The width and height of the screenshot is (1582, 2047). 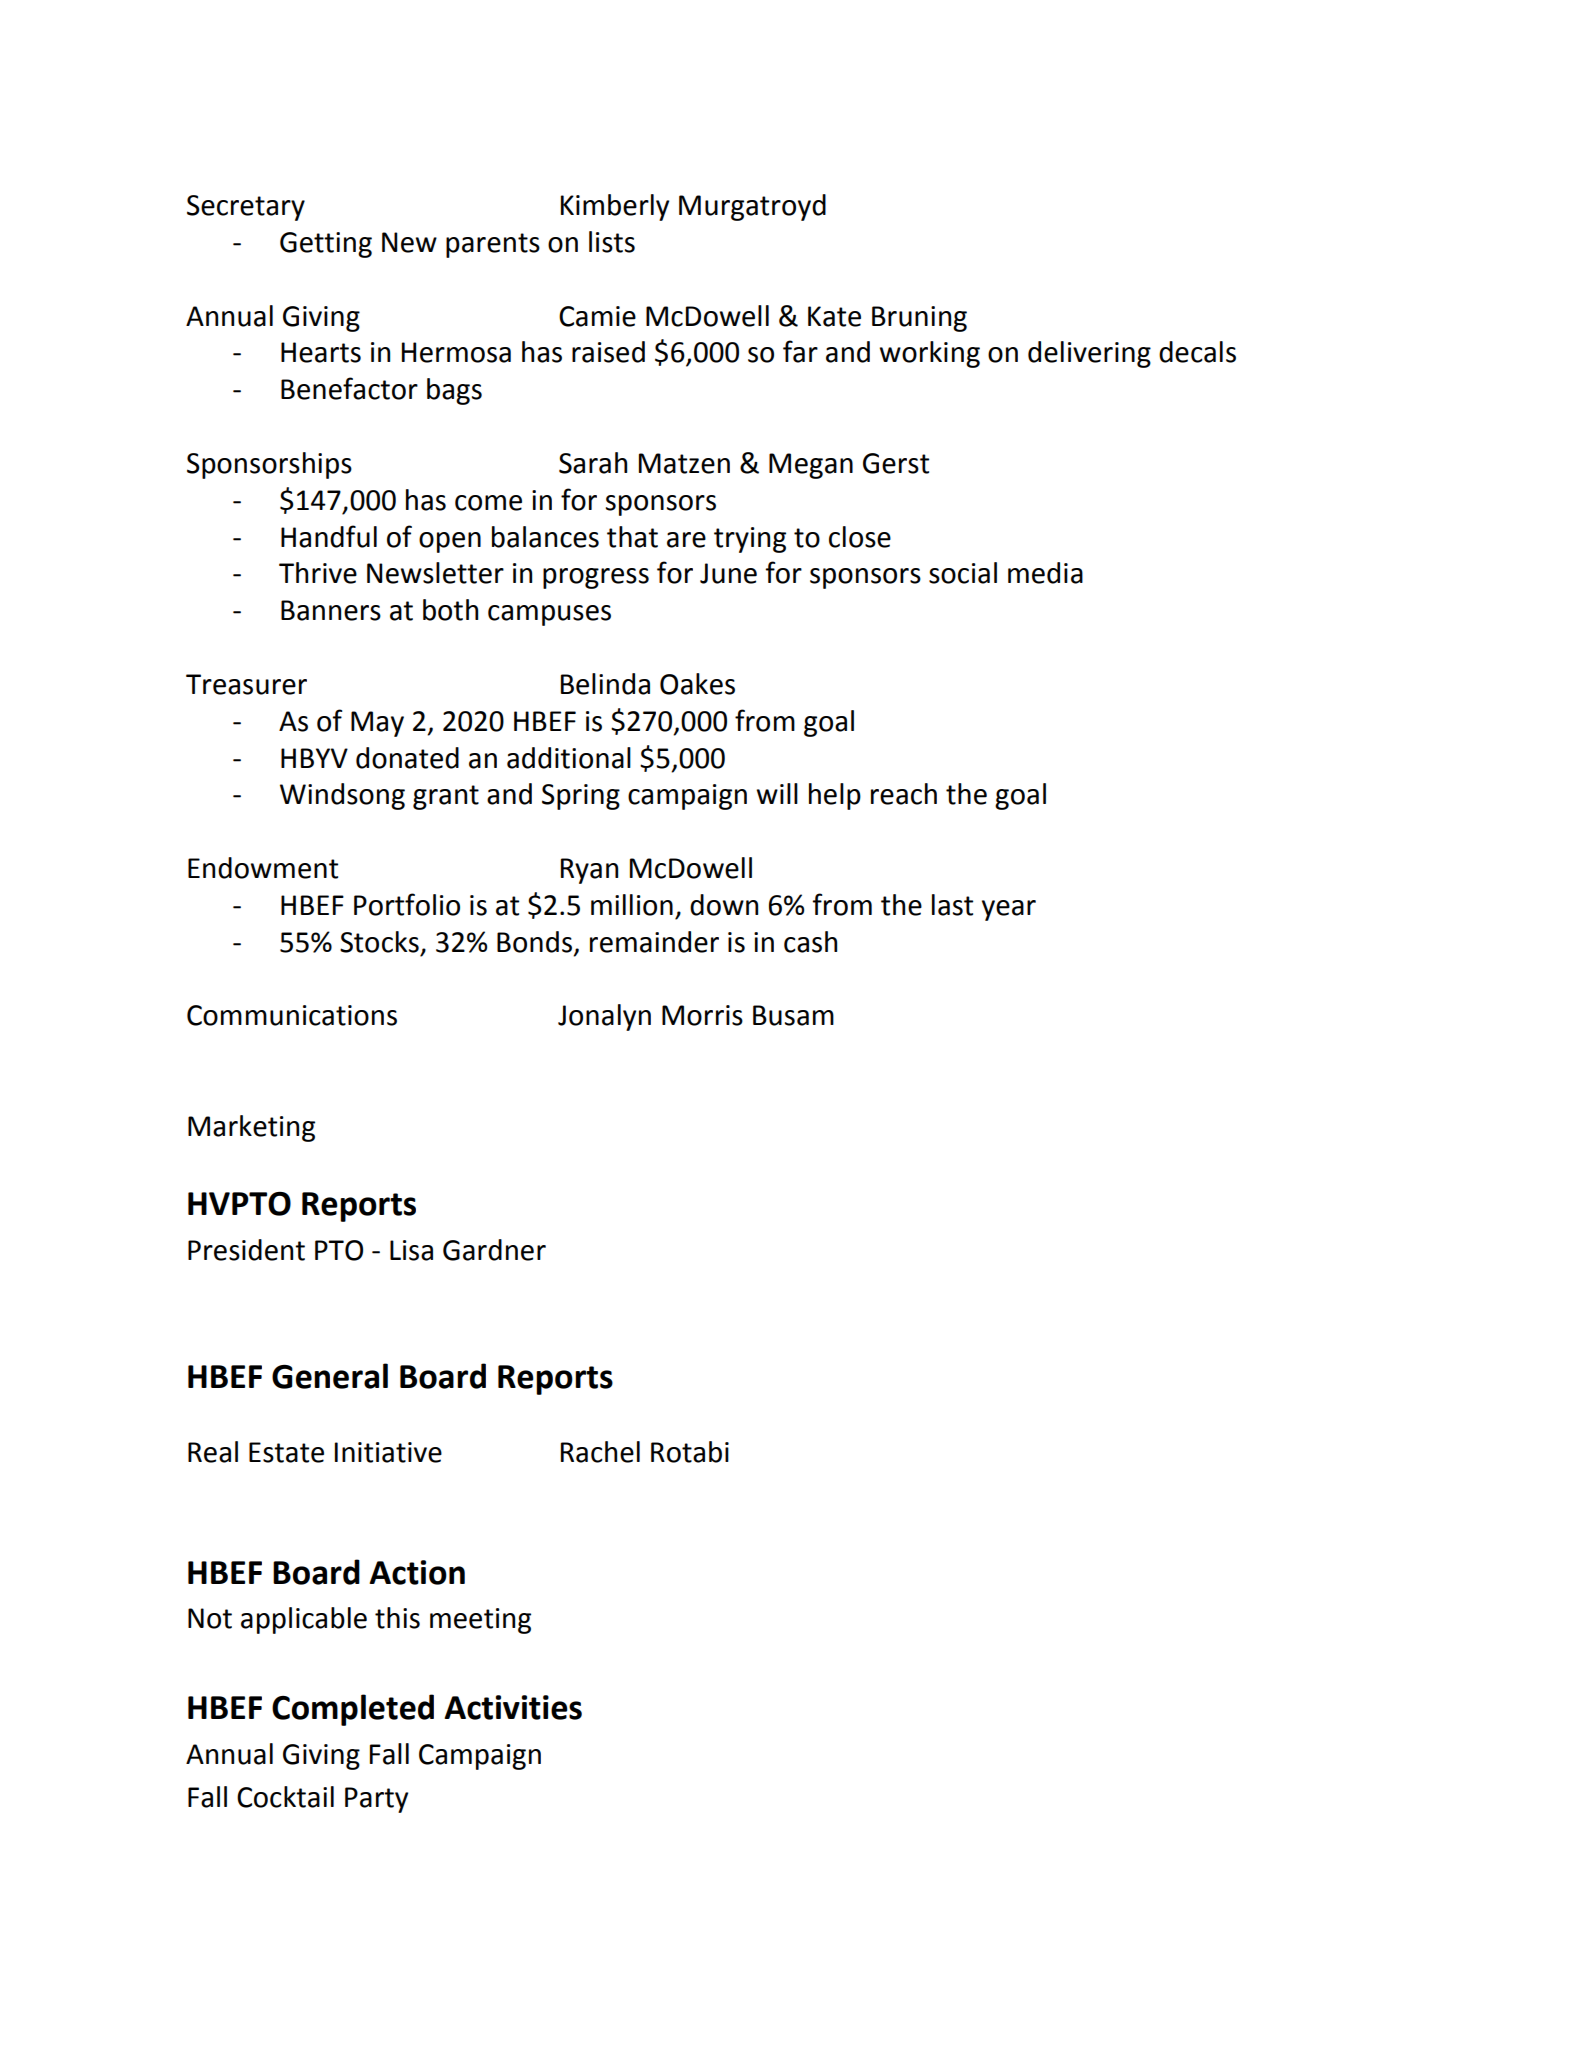 What do you see at coordinates (494, 1250) in the screenshot?
I see `Gardner` at bounding box center [494, 1250].
